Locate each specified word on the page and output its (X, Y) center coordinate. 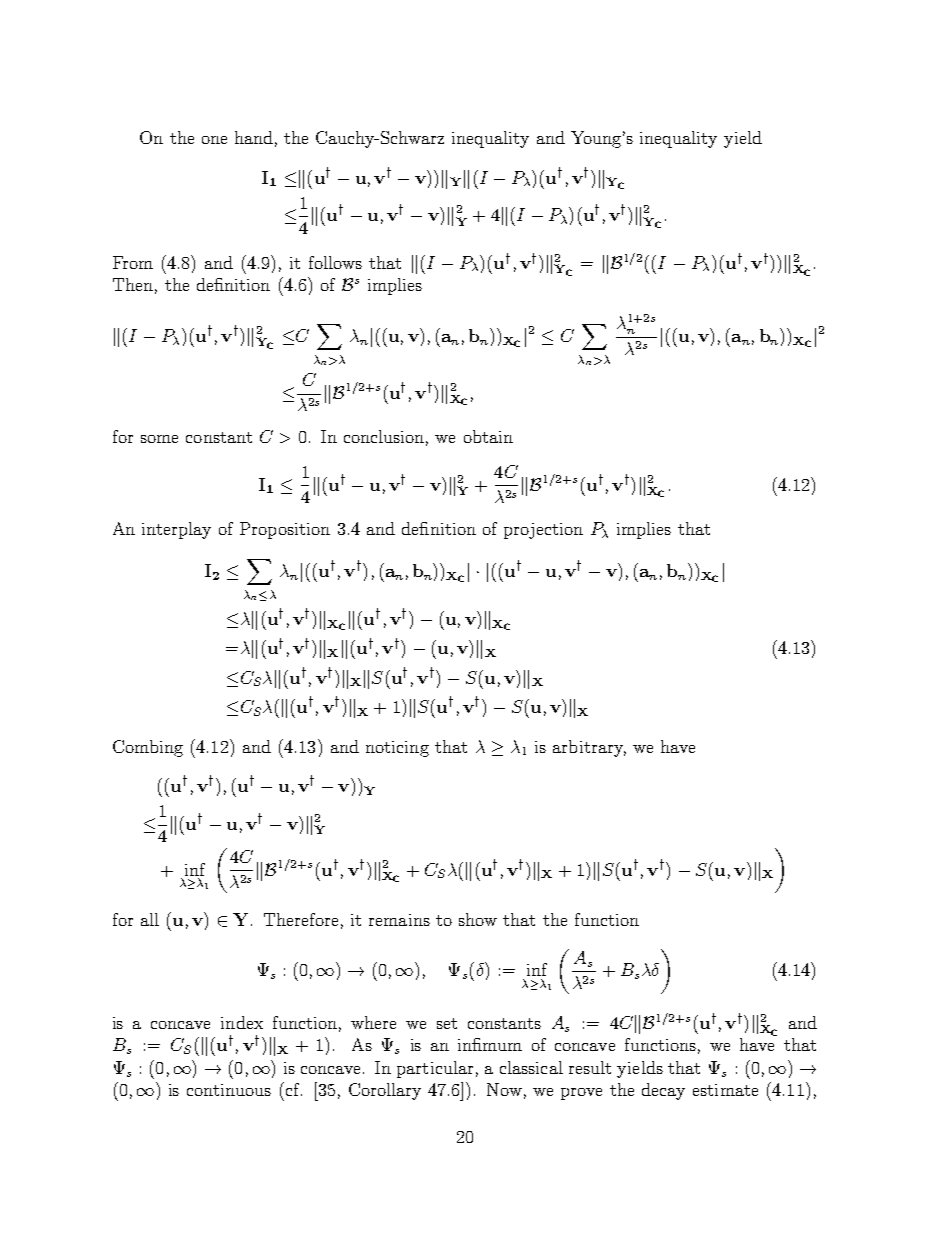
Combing (148, 748)
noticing (397, 749)
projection (543, 531)
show (478, 919)
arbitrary (589, 748)
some (159, 439)
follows (335, 262)
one (214, 140)
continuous (229, 1090)
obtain (488, 436)
